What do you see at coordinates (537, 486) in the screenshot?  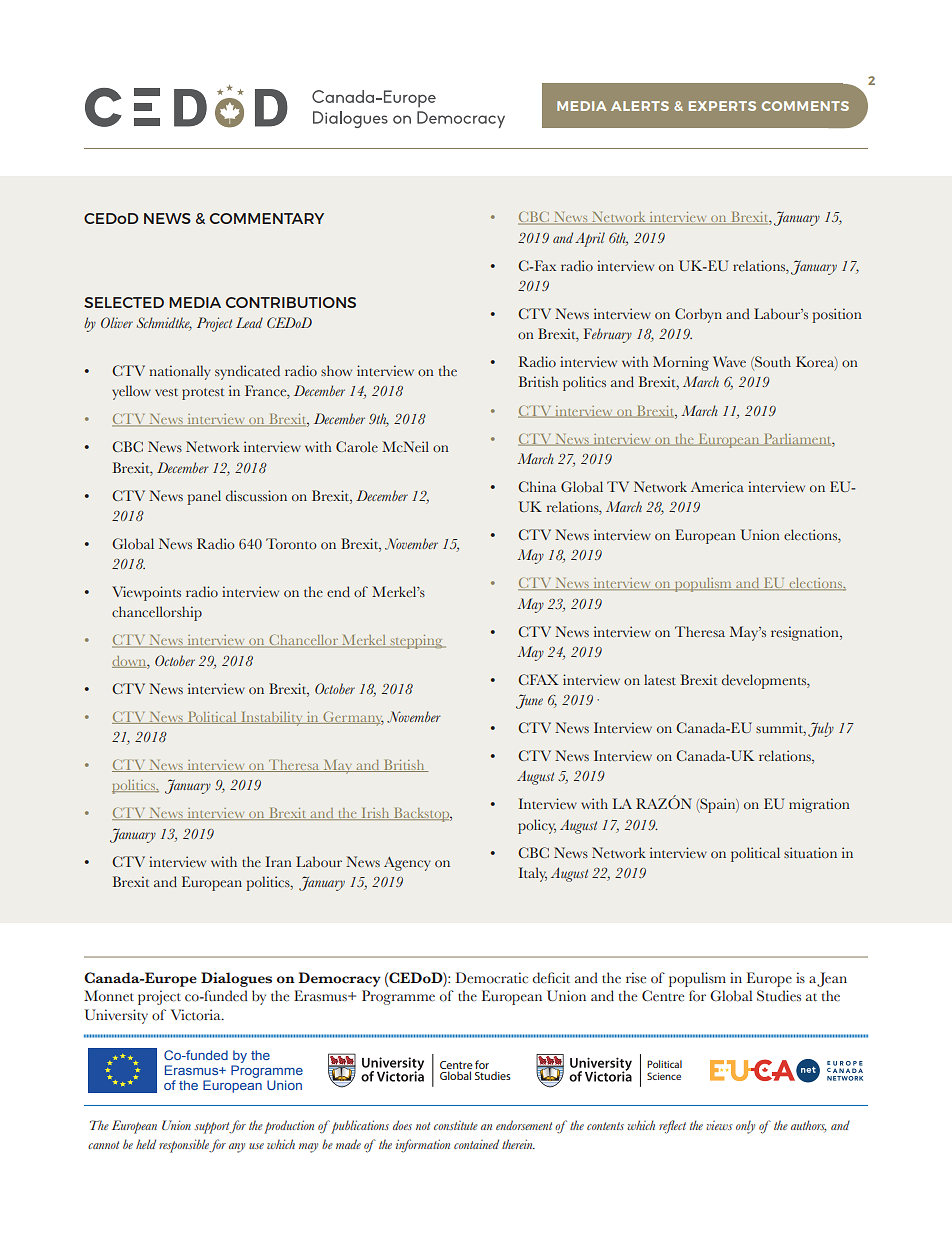 I see `China` at bounding box center [537, 486].
